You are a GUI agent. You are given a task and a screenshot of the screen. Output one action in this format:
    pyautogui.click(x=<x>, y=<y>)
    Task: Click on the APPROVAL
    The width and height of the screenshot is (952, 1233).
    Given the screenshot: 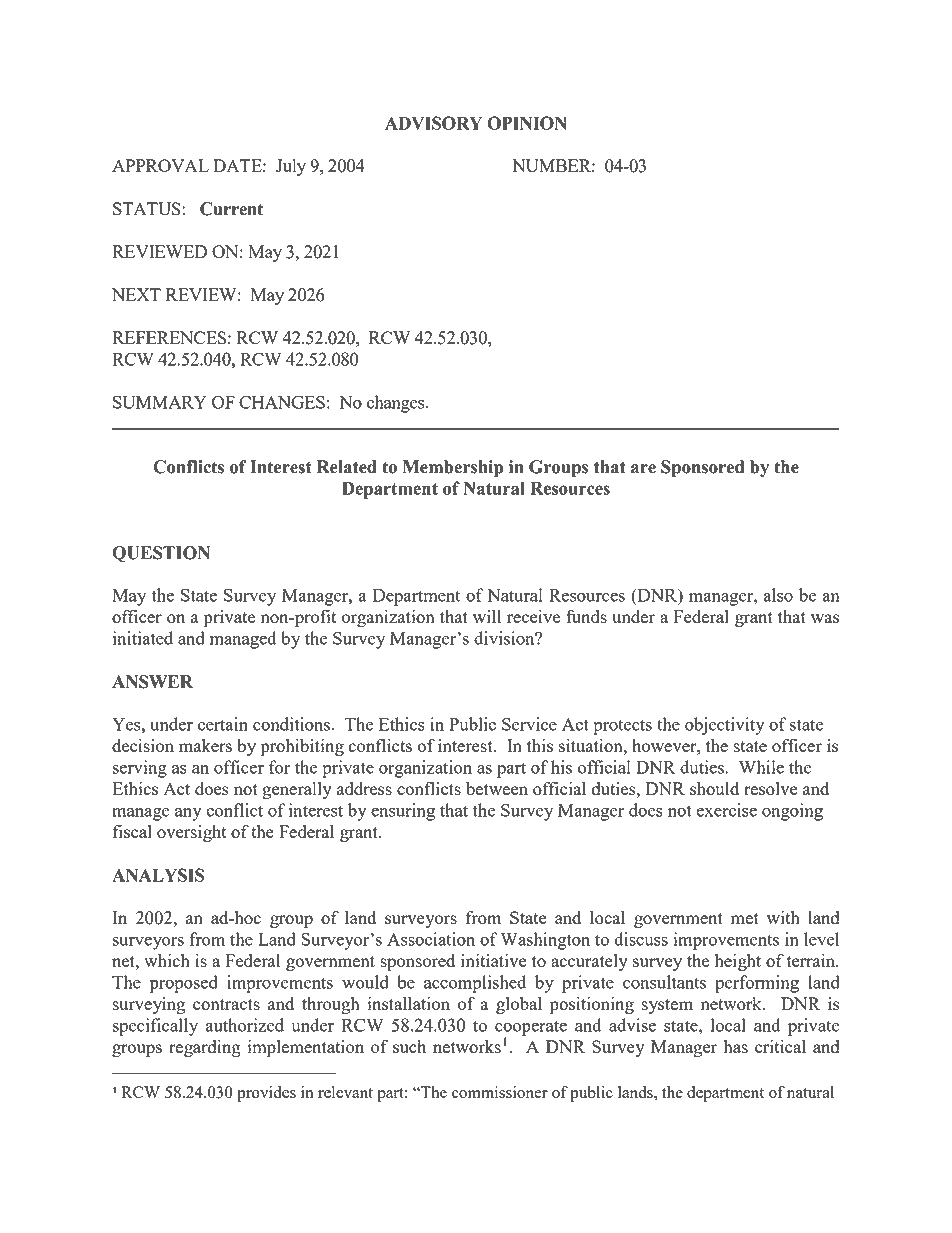 What is the action you would take?
    pyautogui.click(x=160, y=165)
